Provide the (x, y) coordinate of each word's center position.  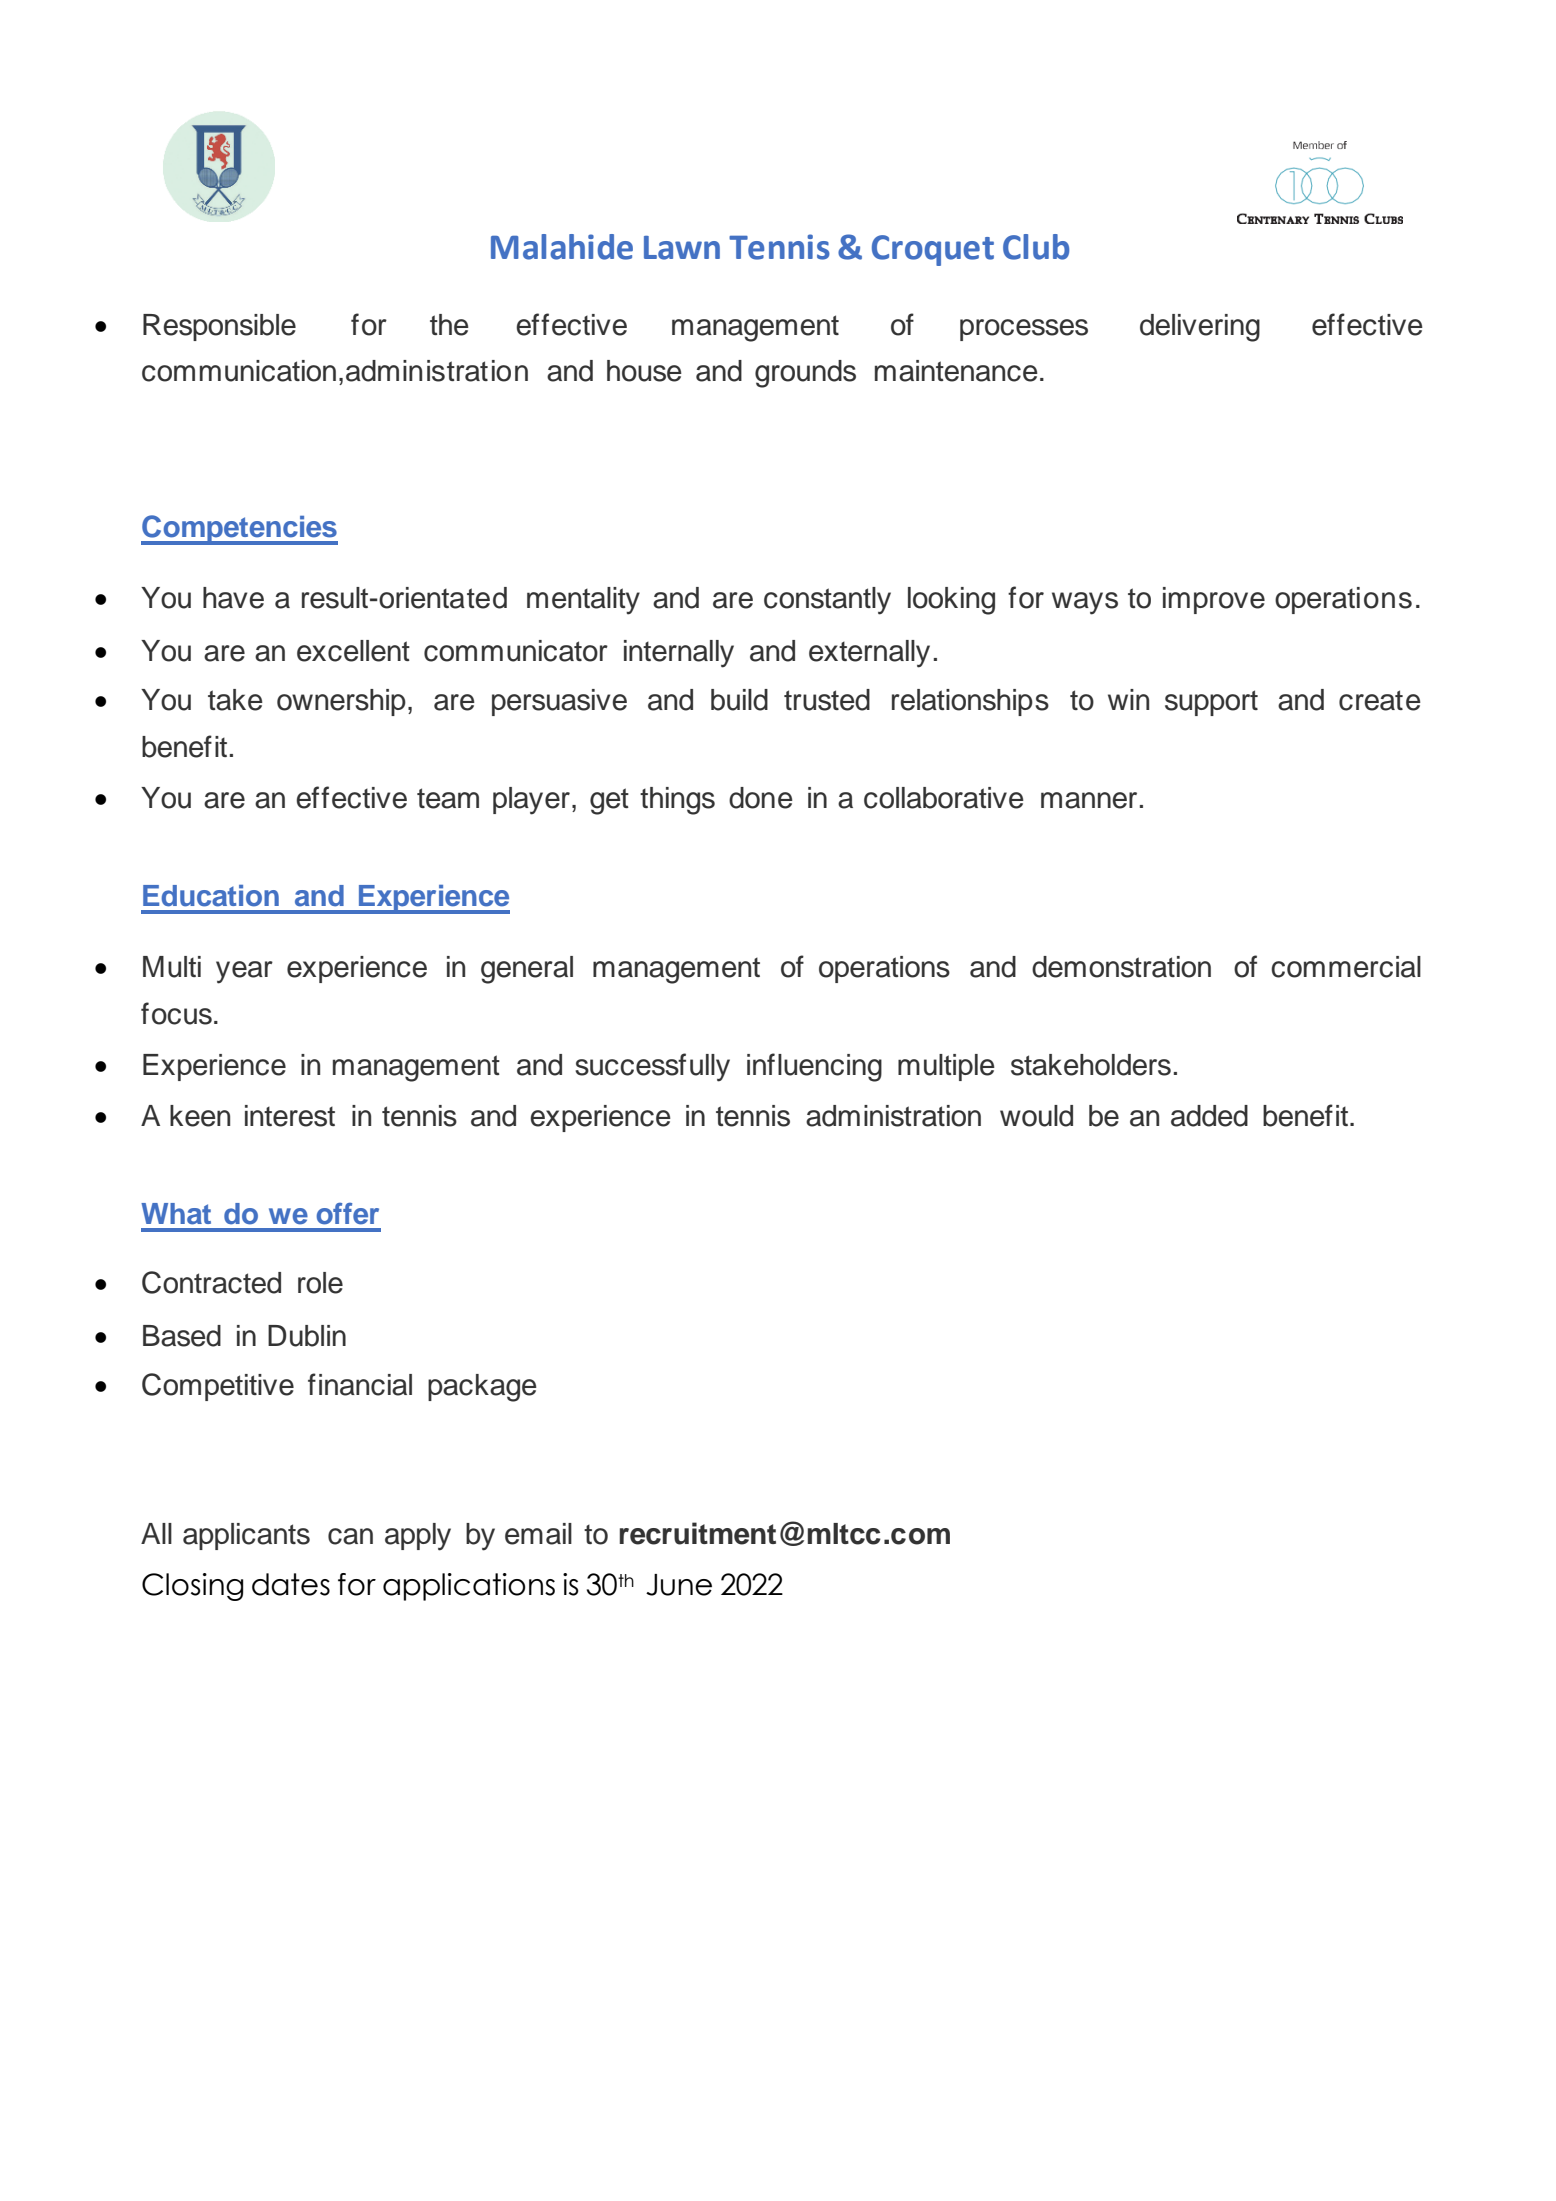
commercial (1346, 967)
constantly (827, 601)
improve (1214, 600)
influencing (814, 1067)
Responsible (219, 327)
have (233, 598)
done (761, 798)
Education (211, 896)
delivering (1200, 328)
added (1209, 1116)
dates (291, 1584)
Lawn (682, 248)
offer (348, 1214)
